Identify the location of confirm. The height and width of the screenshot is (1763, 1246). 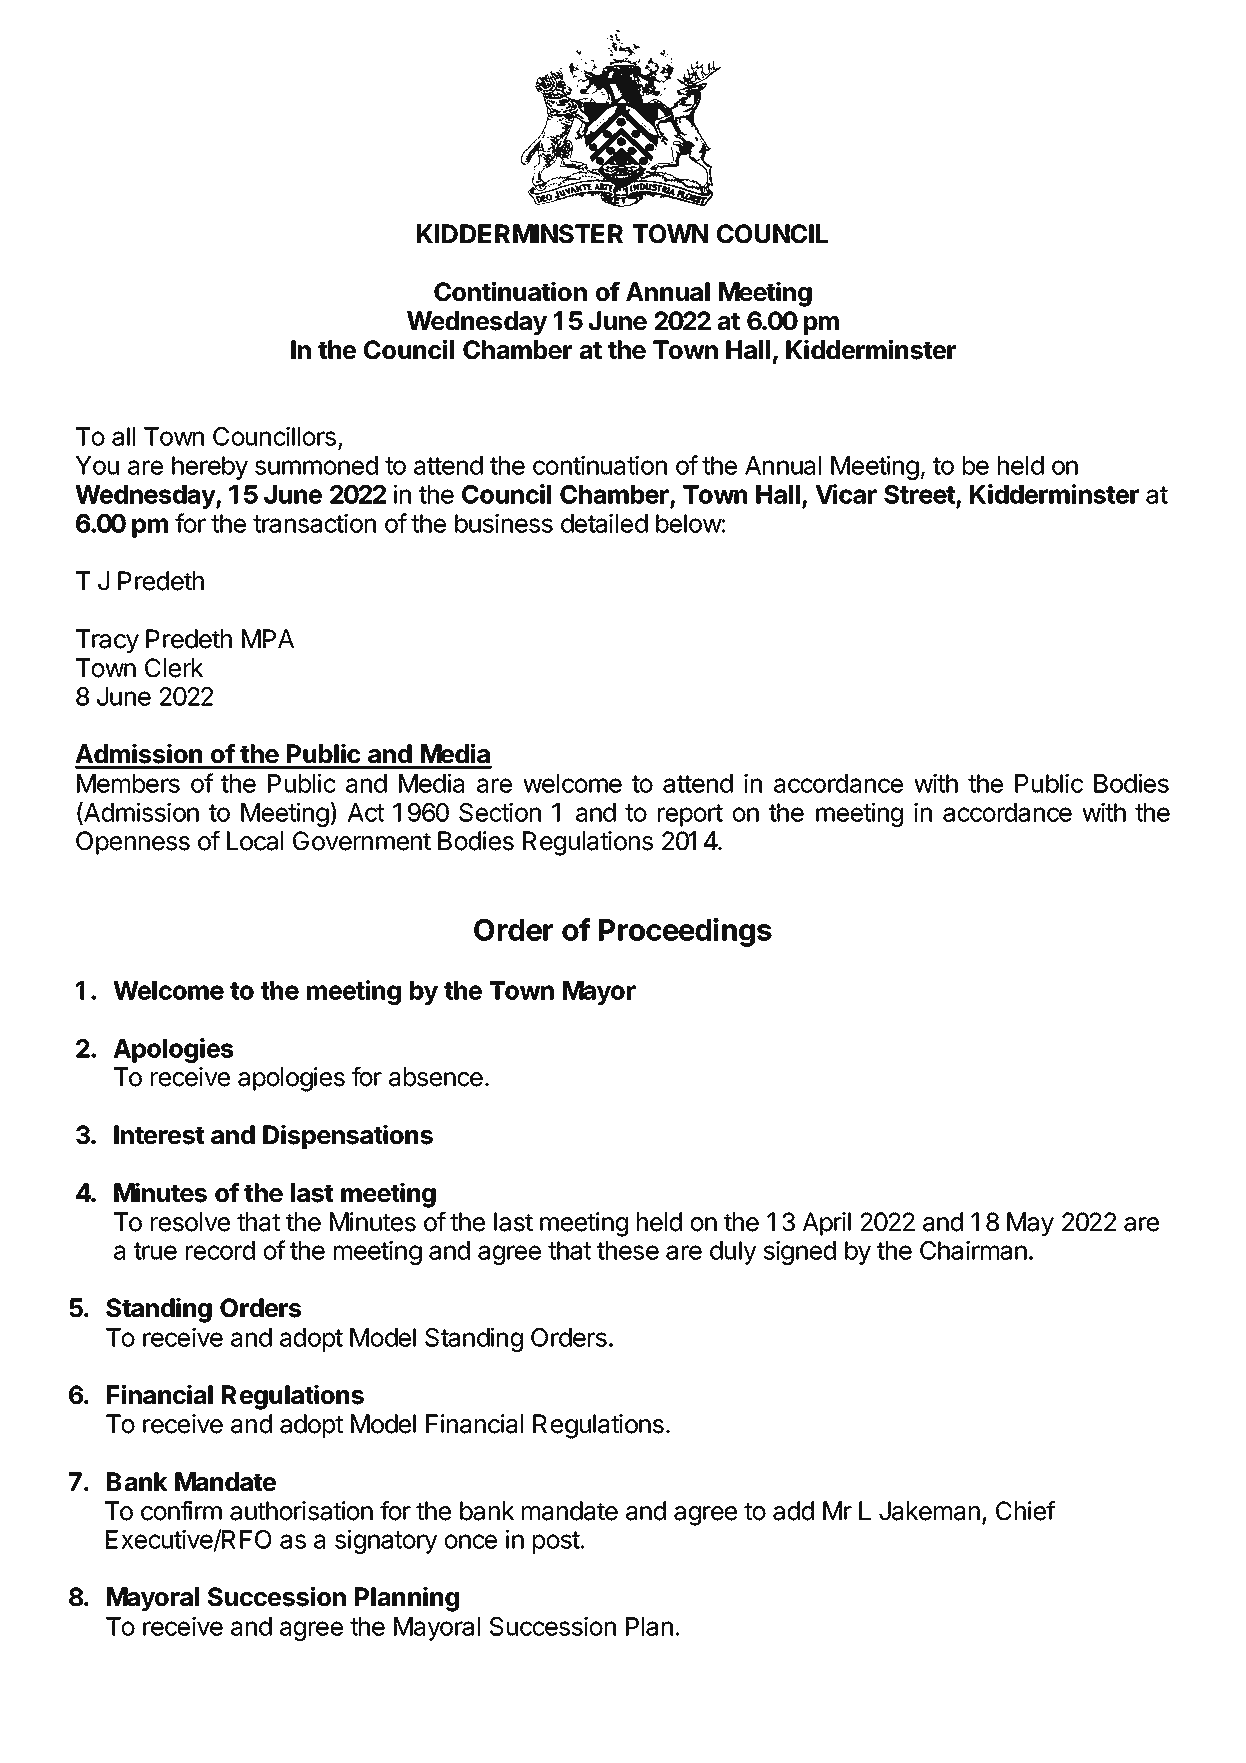
(181, 1511).
